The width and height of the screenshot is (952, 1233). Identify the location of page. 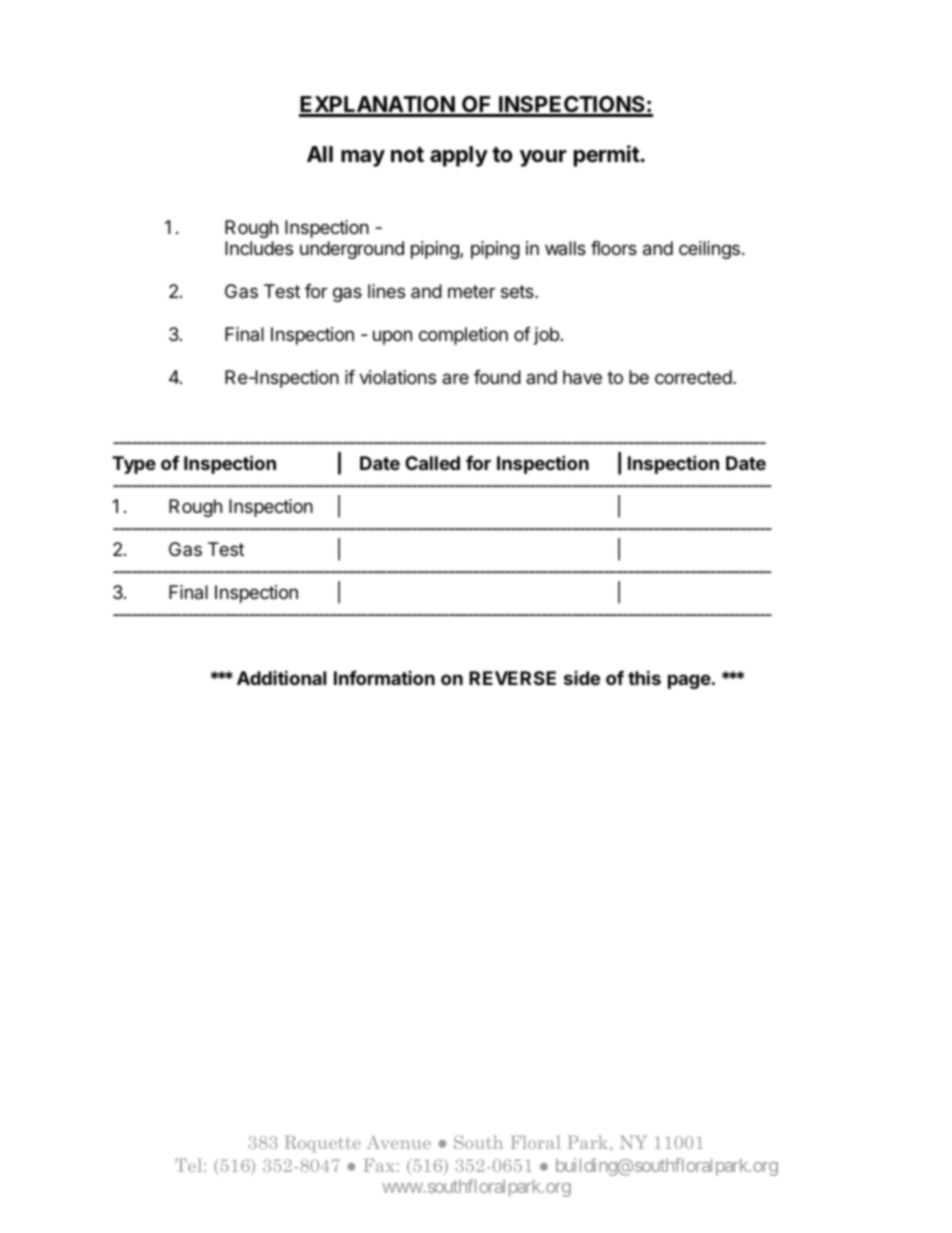
(689, 681).
